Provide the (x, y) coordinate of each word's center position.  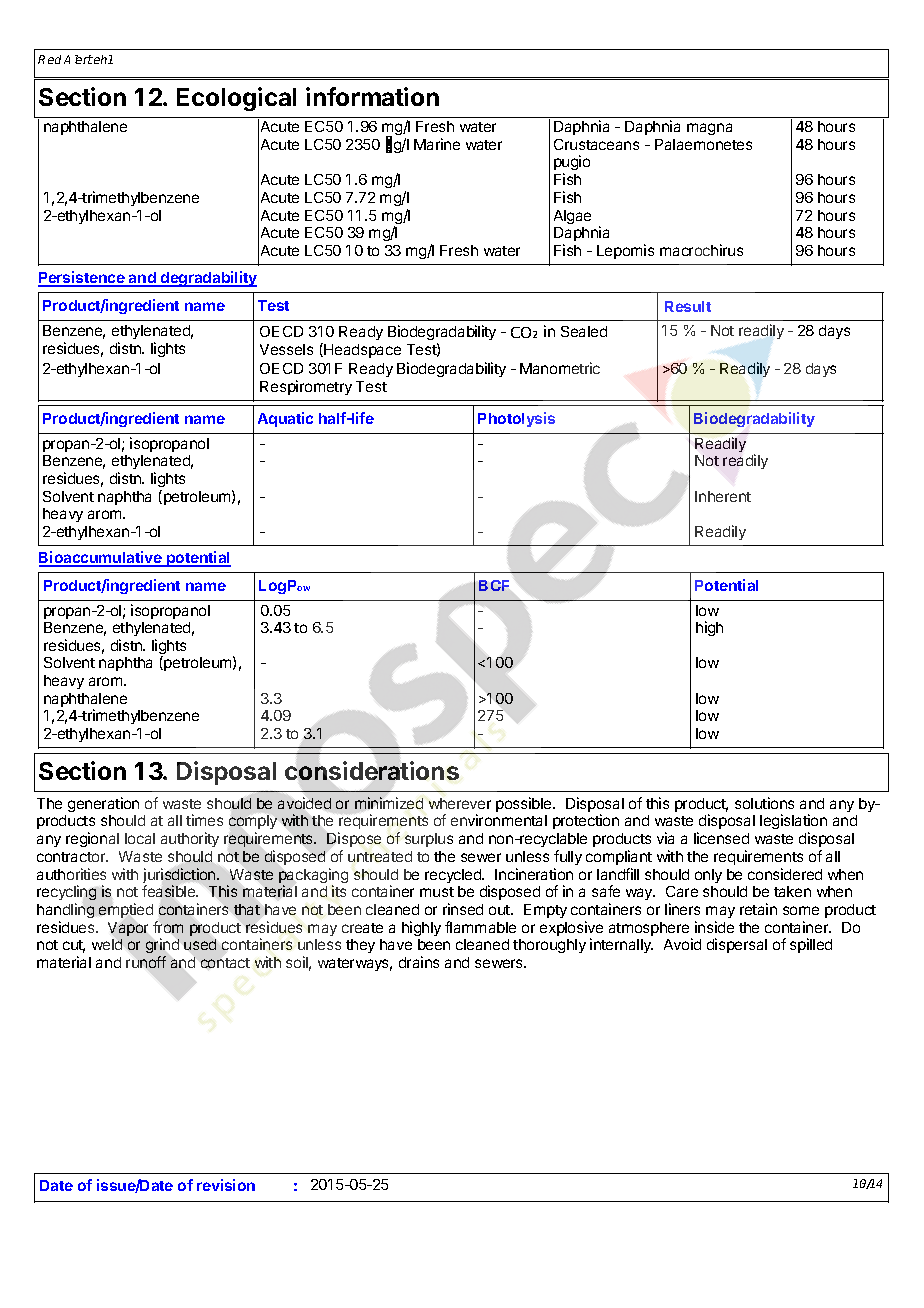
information (372, 96)
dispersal (737, 945)
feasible (170, 891)
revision (226, 1185)
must (437, 892)
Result (688, 306)
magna (709, 129)
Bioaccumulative (101, 558)
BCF (494, 585)
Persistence (82, 278)
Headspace (361, 350)
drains (419, 962)
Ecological (236, 99)
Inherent (723, 496)
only (708, 876)
